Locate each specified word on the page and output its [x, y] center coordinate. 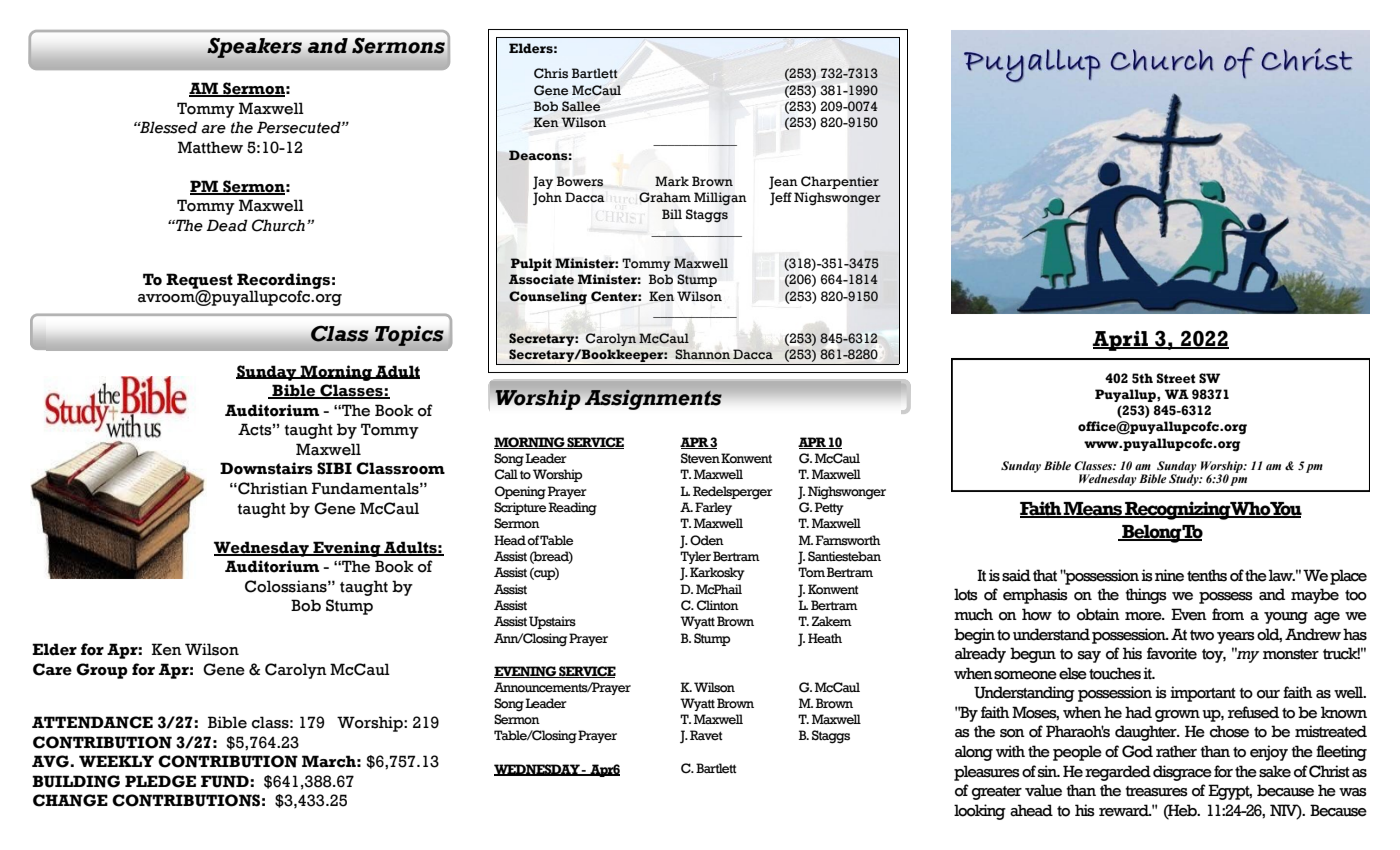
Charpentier [840, 182]
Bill [672, 214]
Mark [672, 181]
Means [1093, 510]
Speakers [254, 48]
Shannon [702, 354]
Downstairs [266, 468]
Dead [227, 225]
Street [1176, 378]
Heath [825, 638]
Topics [409, 336]
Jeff [781, 199]
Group [102, 671]
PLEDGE [160, 781]
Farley [713, 508]
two [1202, 635]
